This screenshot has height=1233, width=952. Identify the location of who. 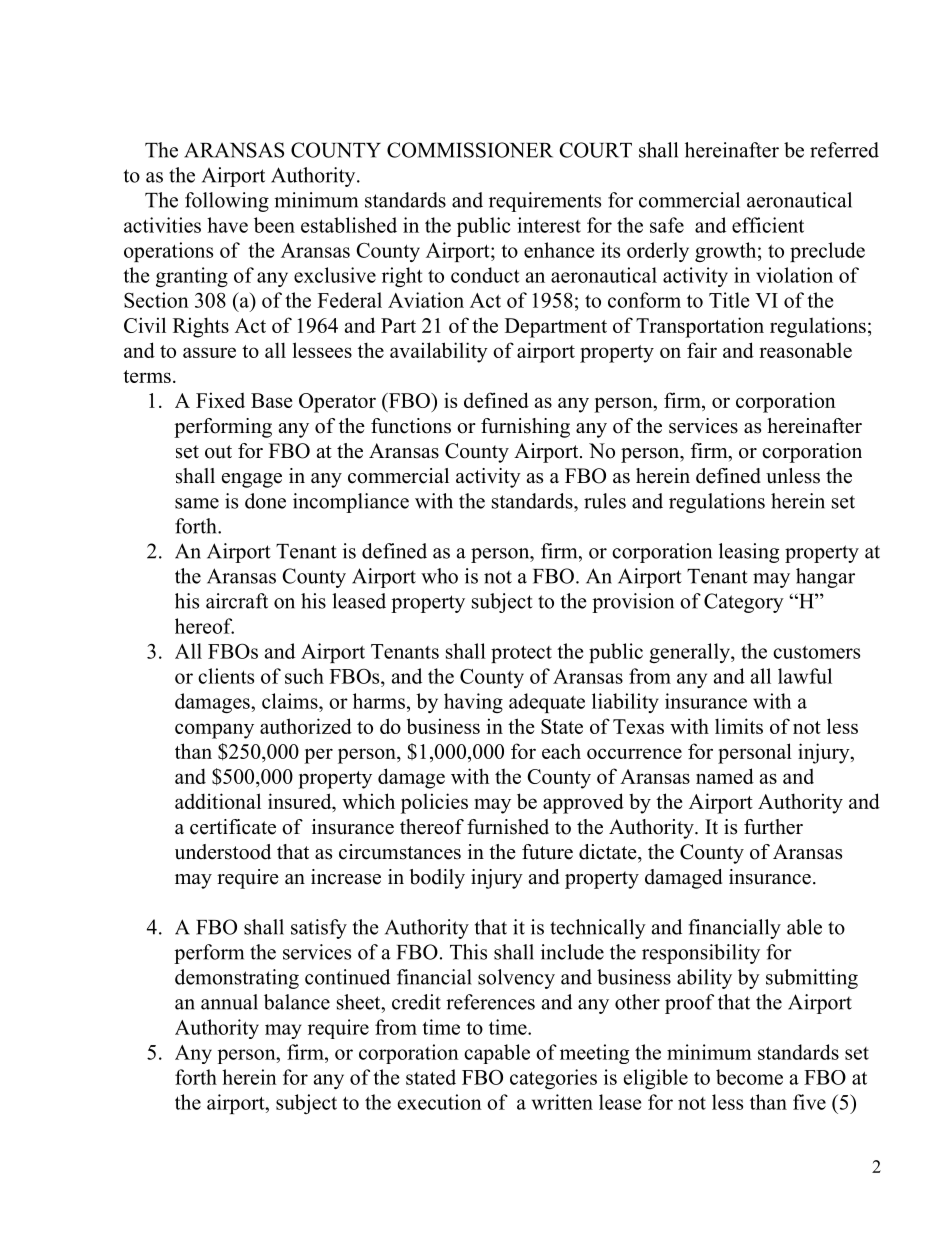
(439, 576).
